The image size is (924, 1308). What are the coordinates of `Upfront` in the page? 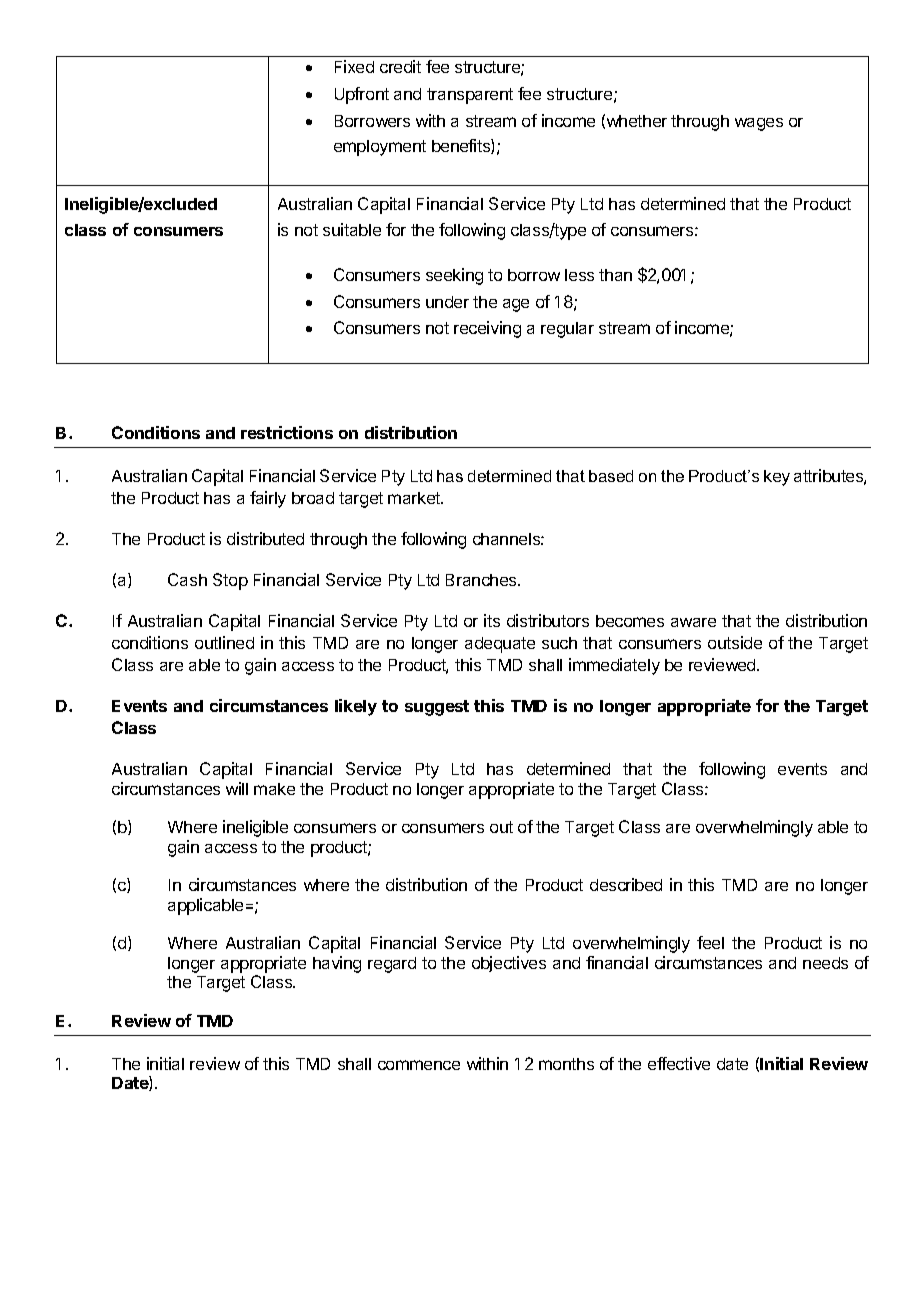 It's located at (362, 95).
